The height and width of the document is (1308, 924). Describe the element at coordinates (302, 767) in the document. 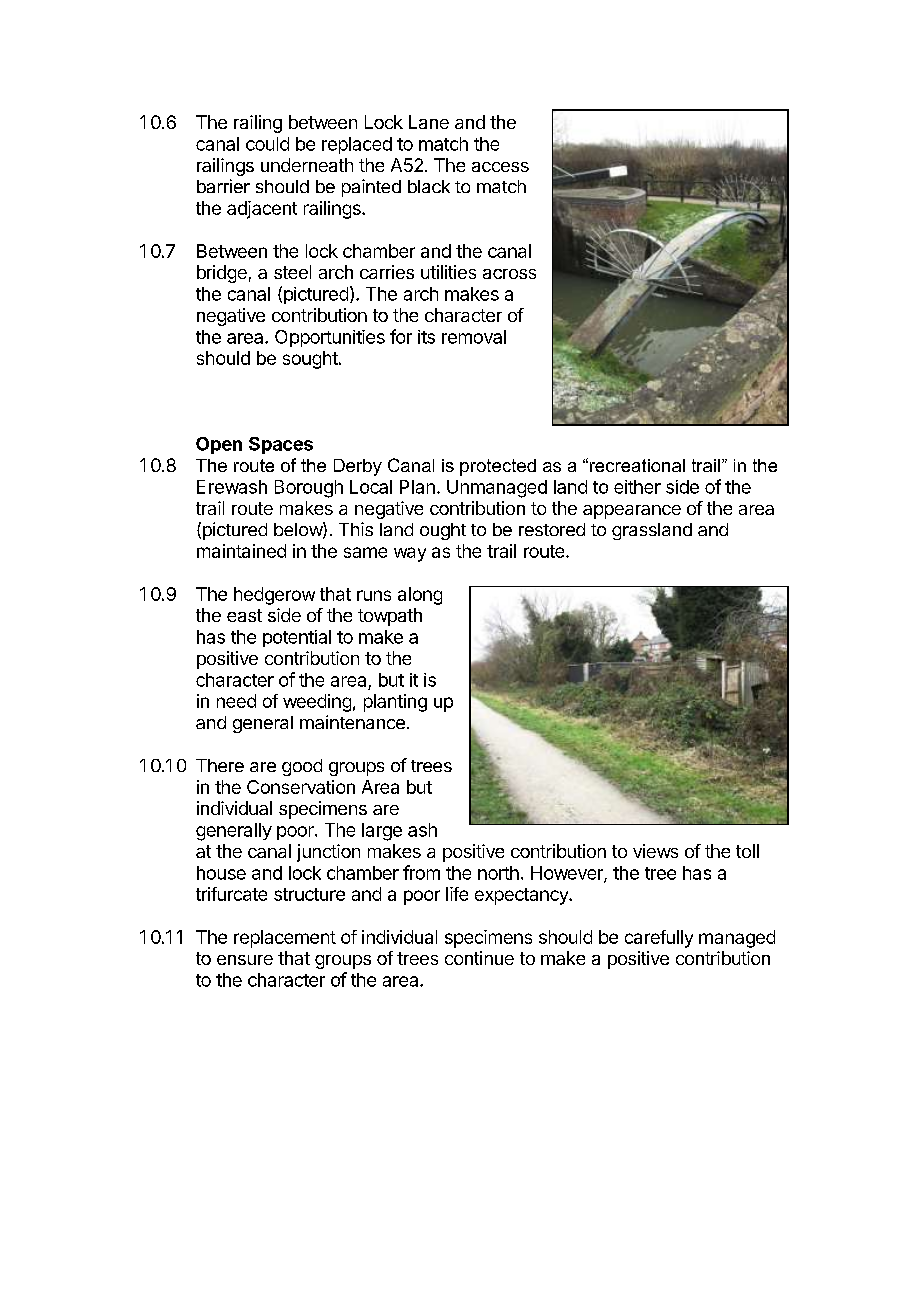

I see `good` at that location.
